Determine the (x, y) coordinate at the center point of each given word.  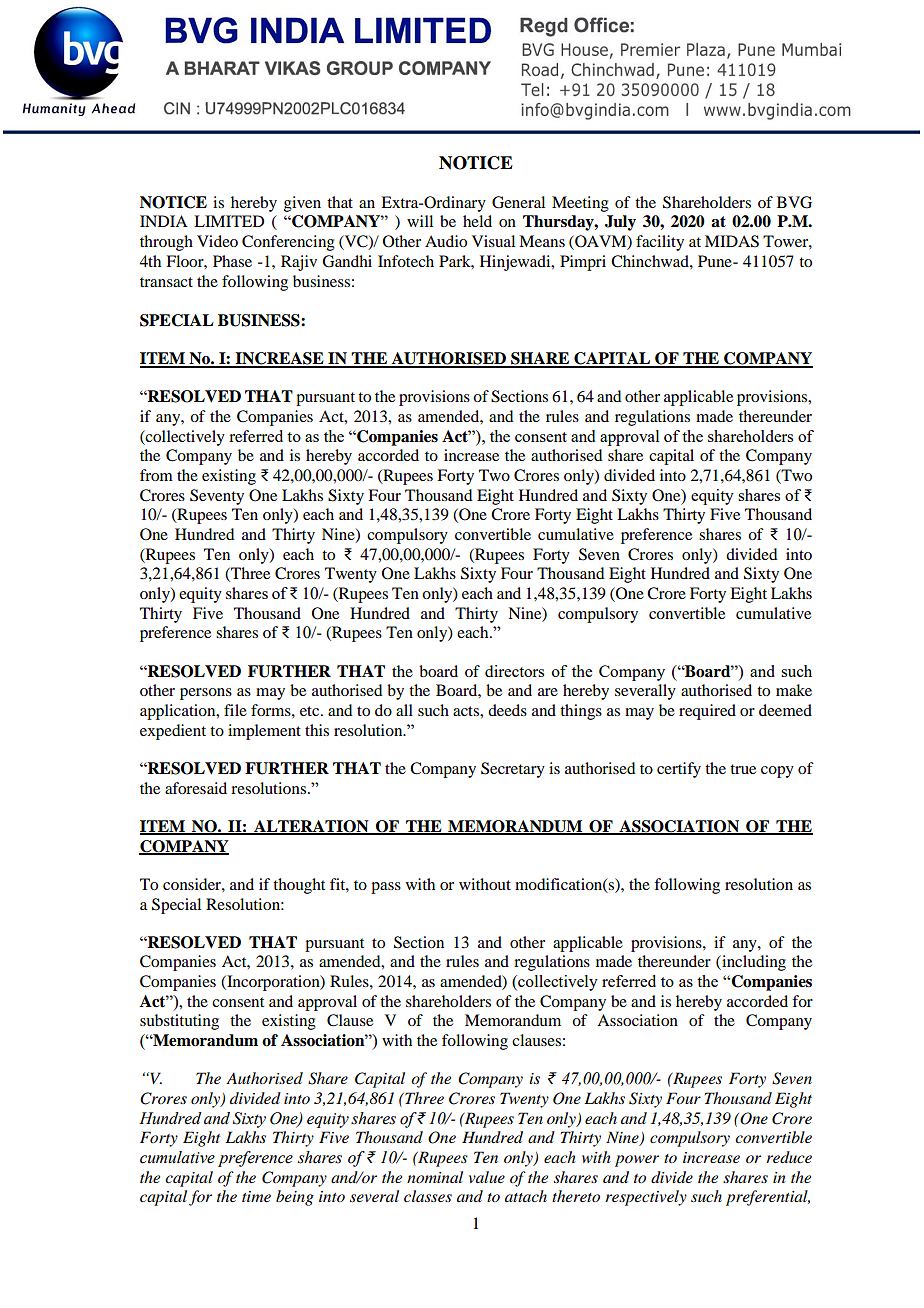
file (235, 710)
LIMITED (229, 221)
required (707, 712)
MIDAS (732, 241)
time (256, 1196)
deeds (507, 710)
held (477, 221)
